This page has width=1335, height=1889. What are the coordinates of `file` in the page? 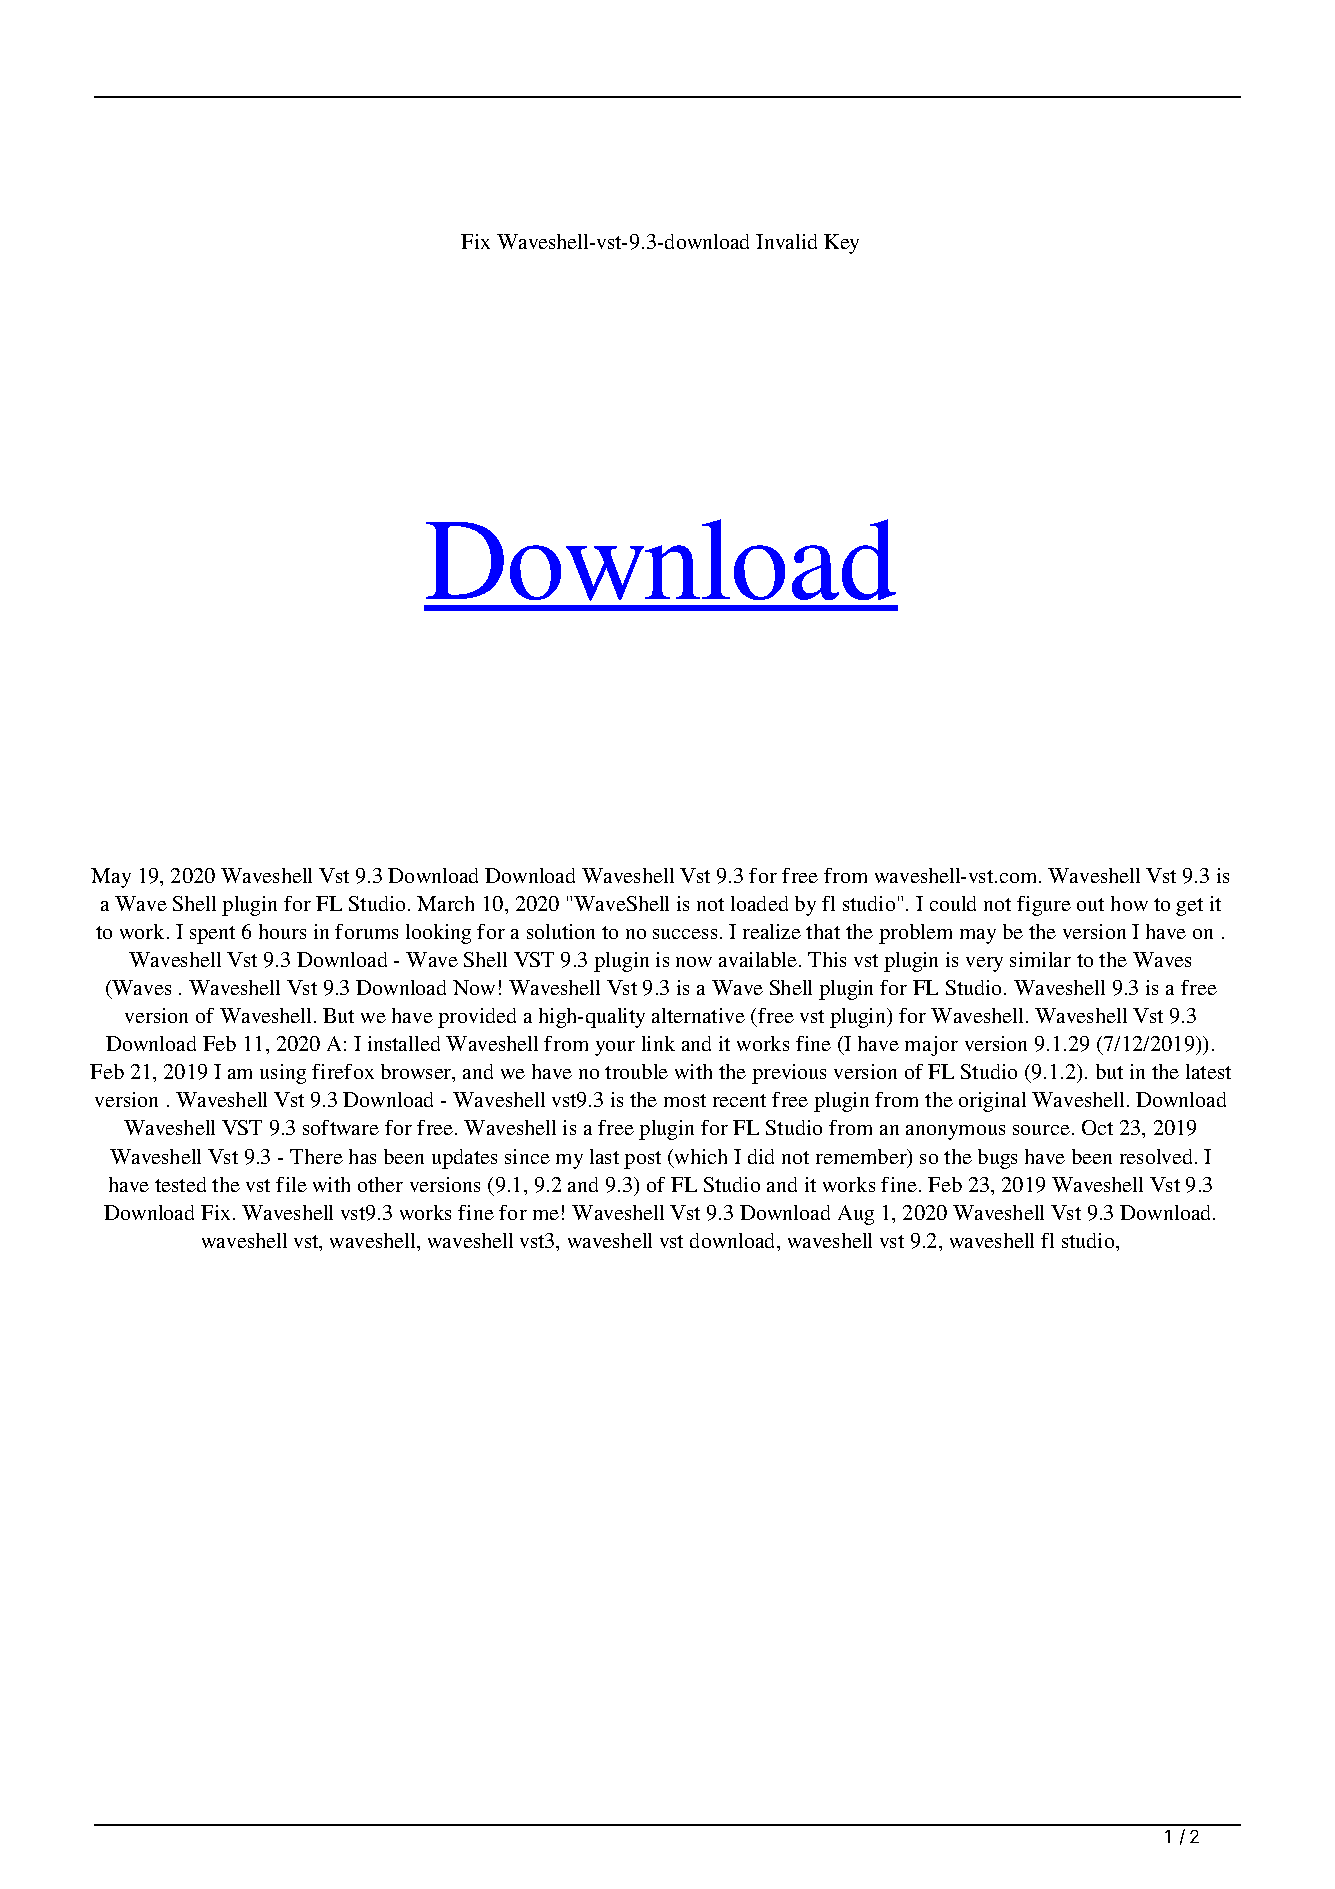 It's located at (291, 1184).
